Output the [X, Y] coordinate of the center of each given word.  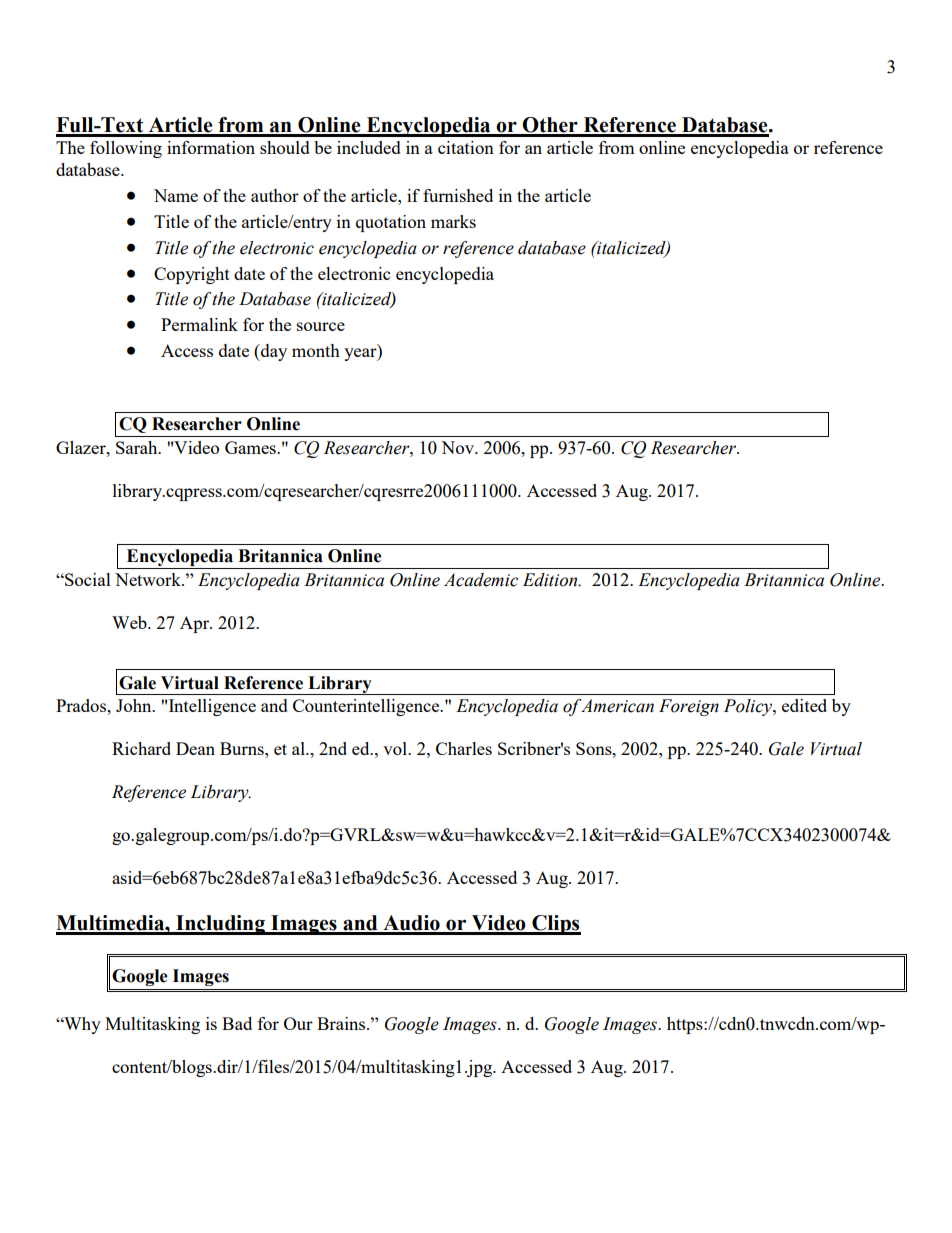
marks [453, 221]
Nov [458, 447]
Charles [464, 748]
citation [466, 147]
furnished [458, 195]
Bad [237, 1023]
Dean [195, 748]
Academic [481, 580]
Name [176, 195]
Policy [749, 707]
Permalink [199, 324]
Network [149, 579]
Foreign [689, 707]
